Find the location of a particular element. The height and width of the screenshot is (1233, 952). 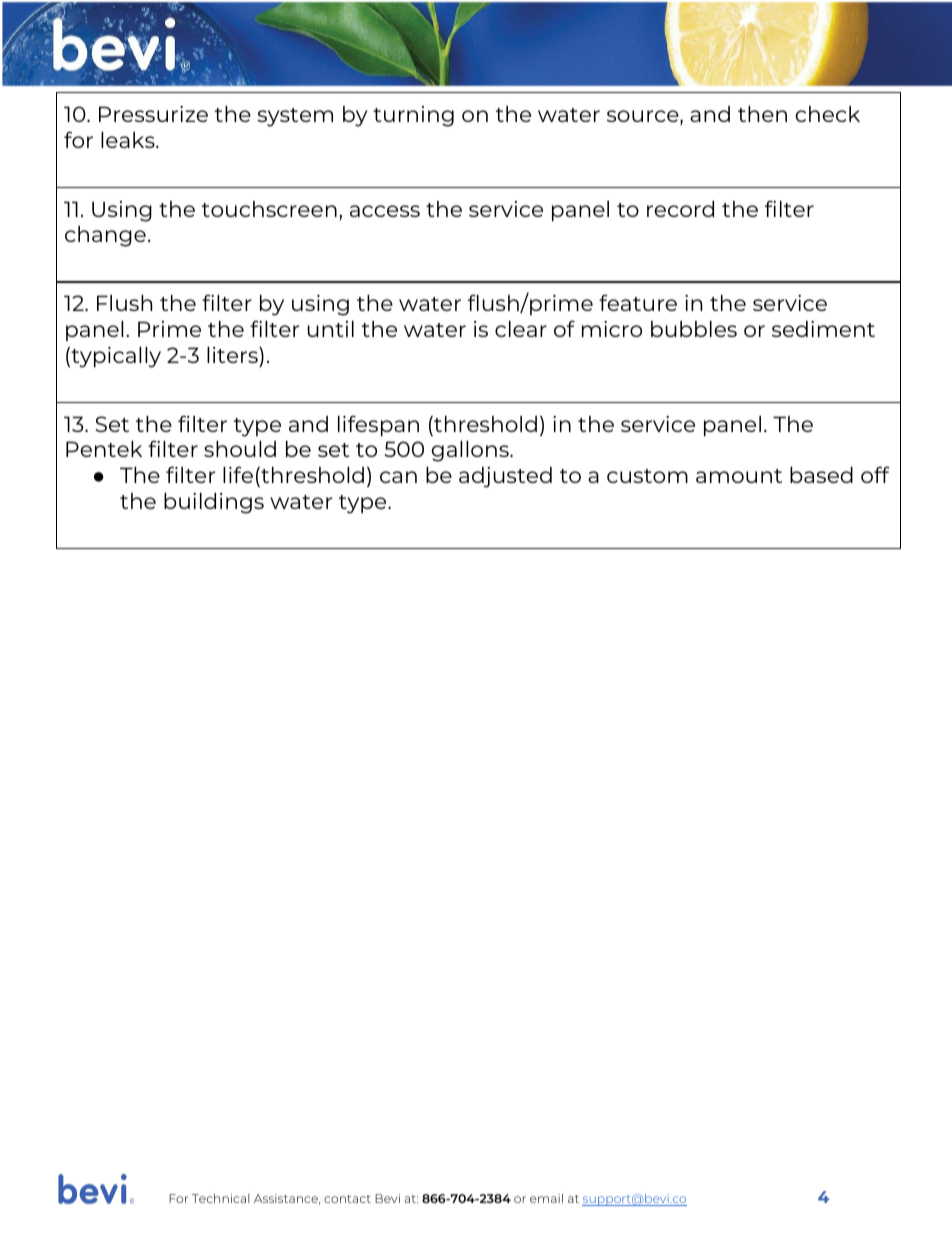

Technical is located at coordinates (220, 1198).
